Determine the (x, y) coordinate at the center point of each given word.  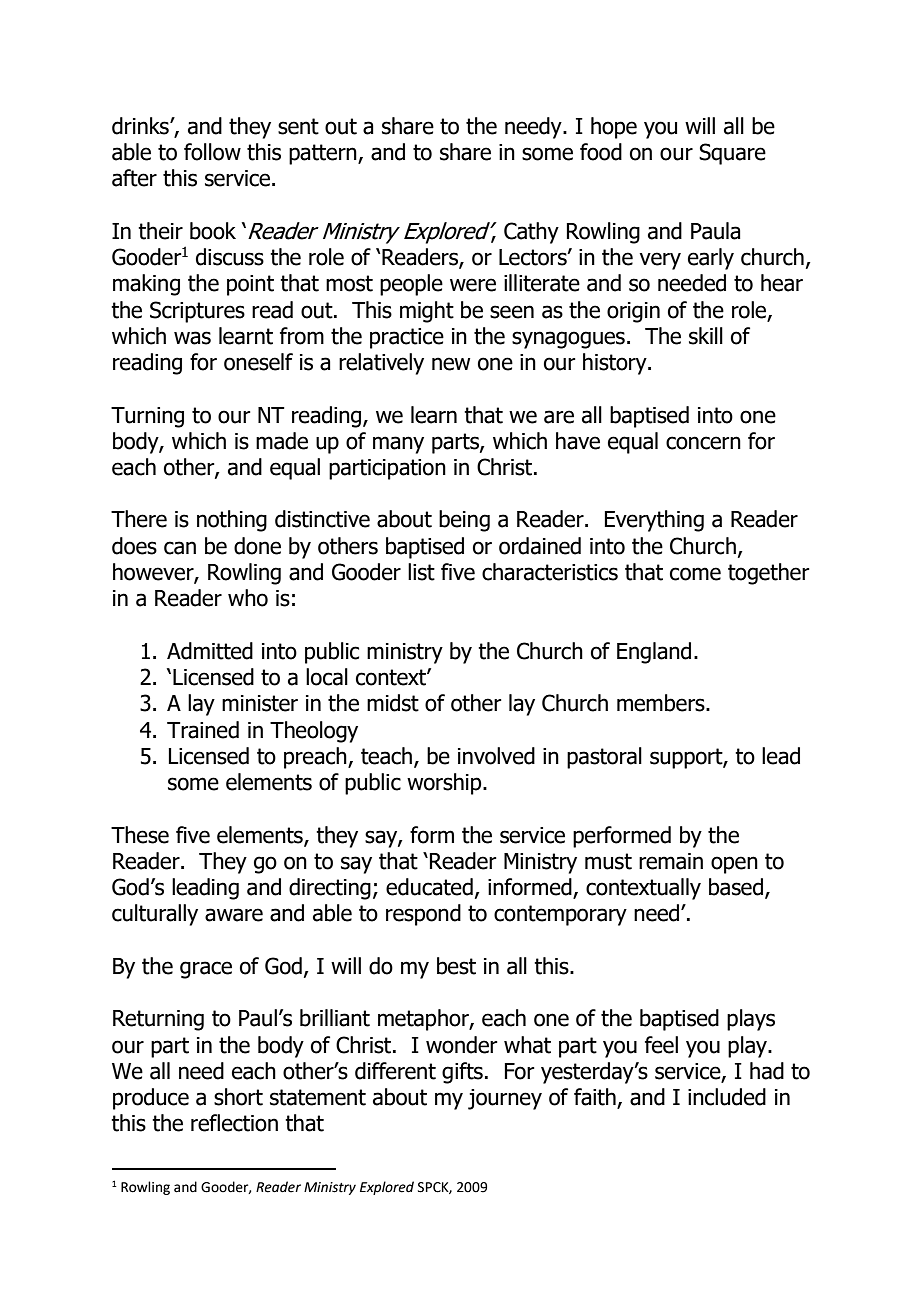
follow (212, 152)
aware (234, 915)
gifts (462, 1073)
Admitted (210, 651)
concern (703, 443)
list (421, 572)
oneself (258, 362)
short (238, 1097)
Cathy (531, 233)
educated (429, 887)
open (734, 865)
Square (732, 154)
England (654, 653)
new (451, 364)
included (727, 1097)
